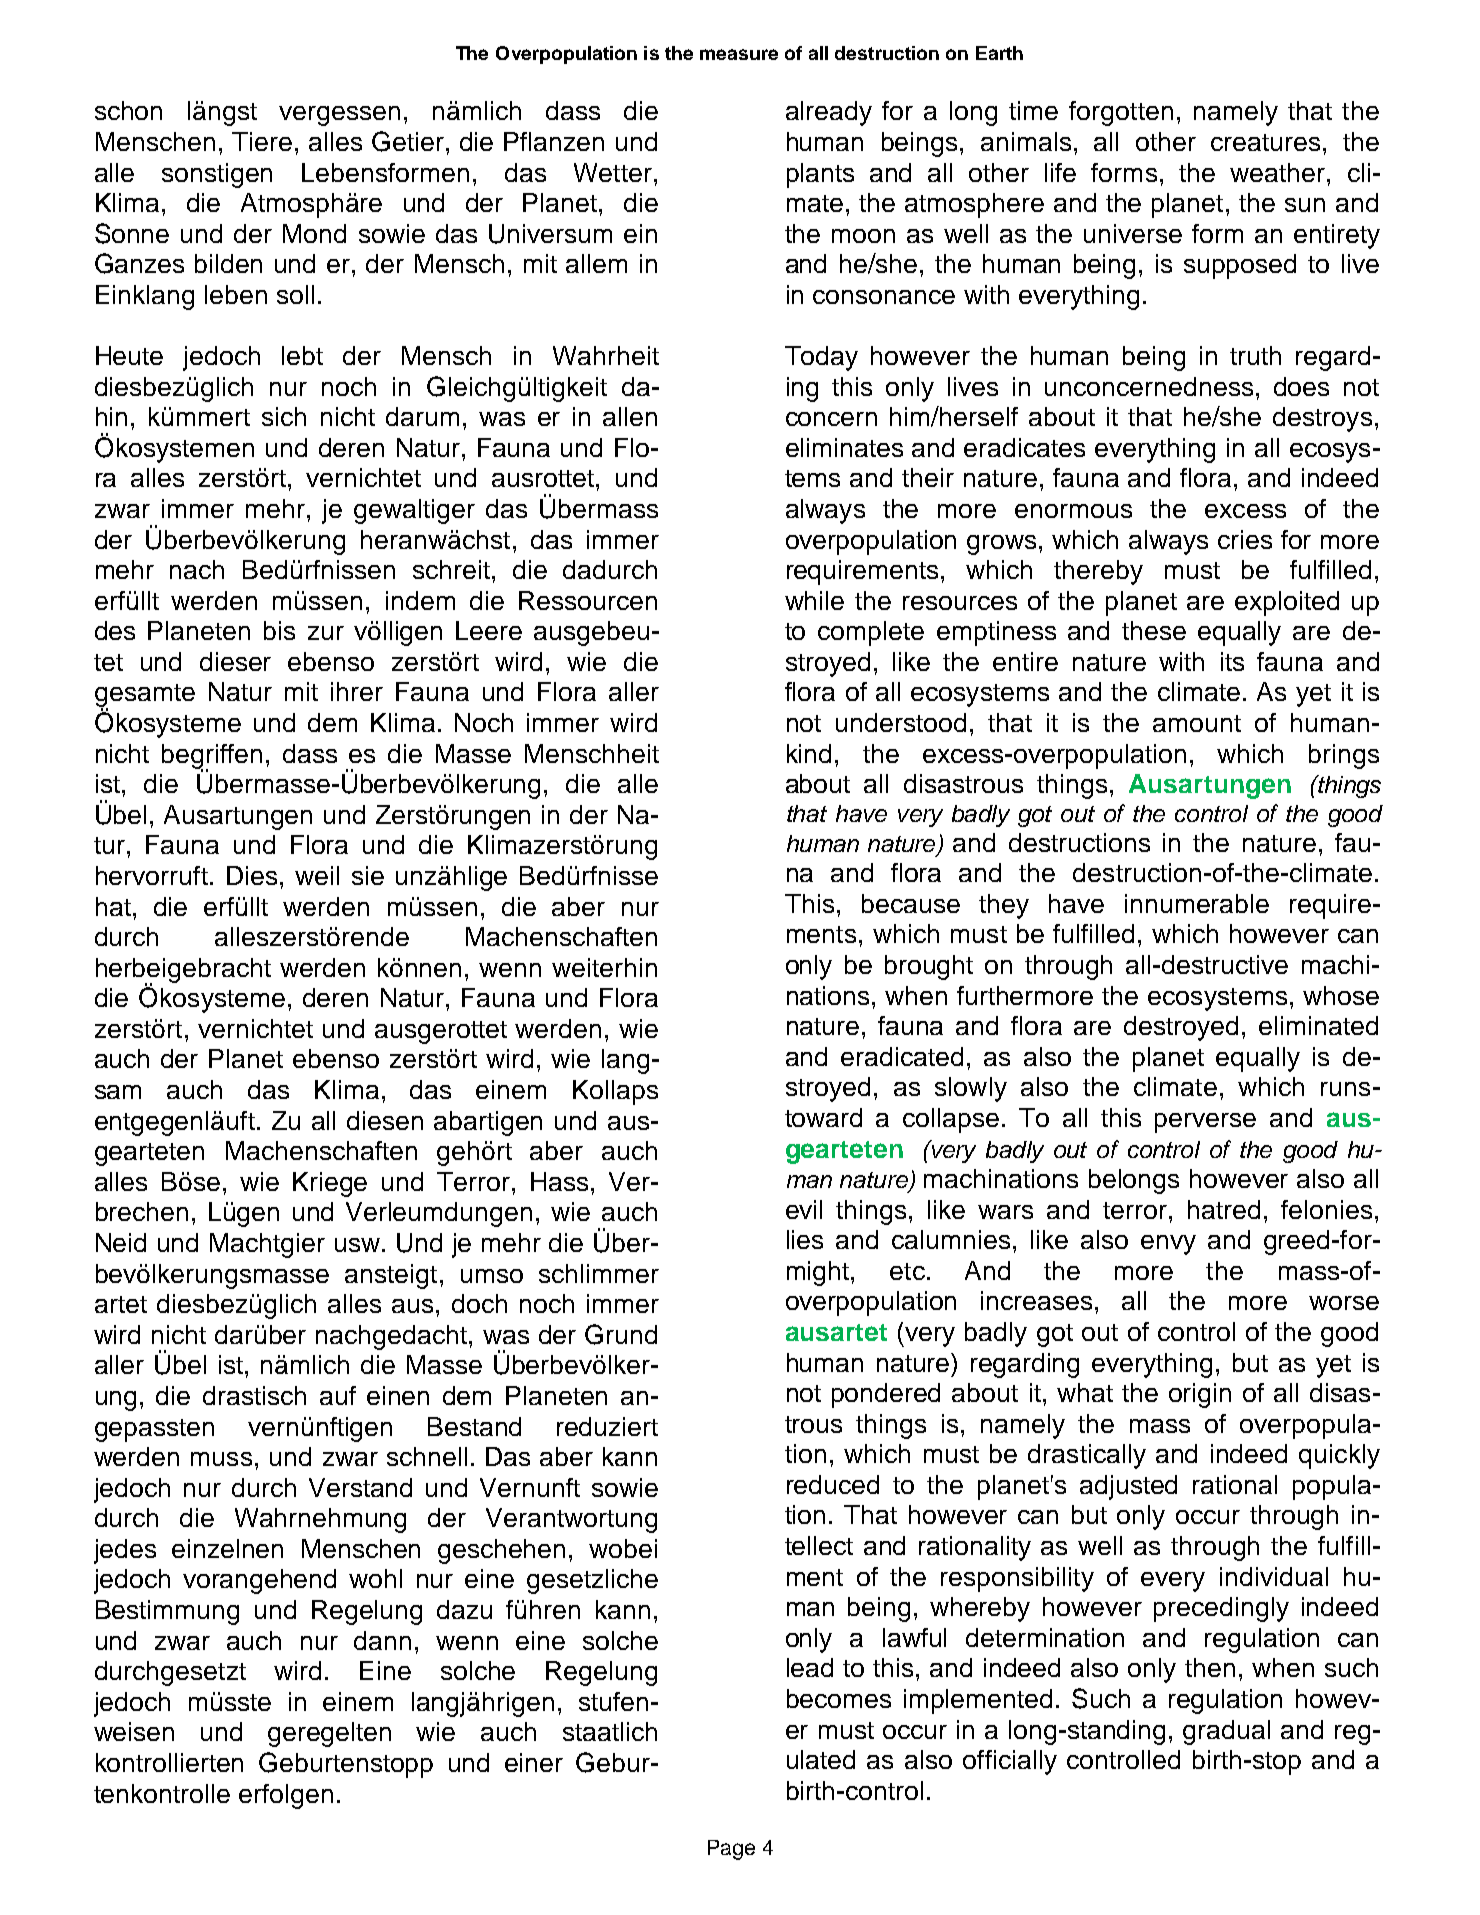 This document has width=1480, height=1915. What do you see at coordinates (382, 1640) in the document?
I see `dann` at bounding box center [382, 1640].
